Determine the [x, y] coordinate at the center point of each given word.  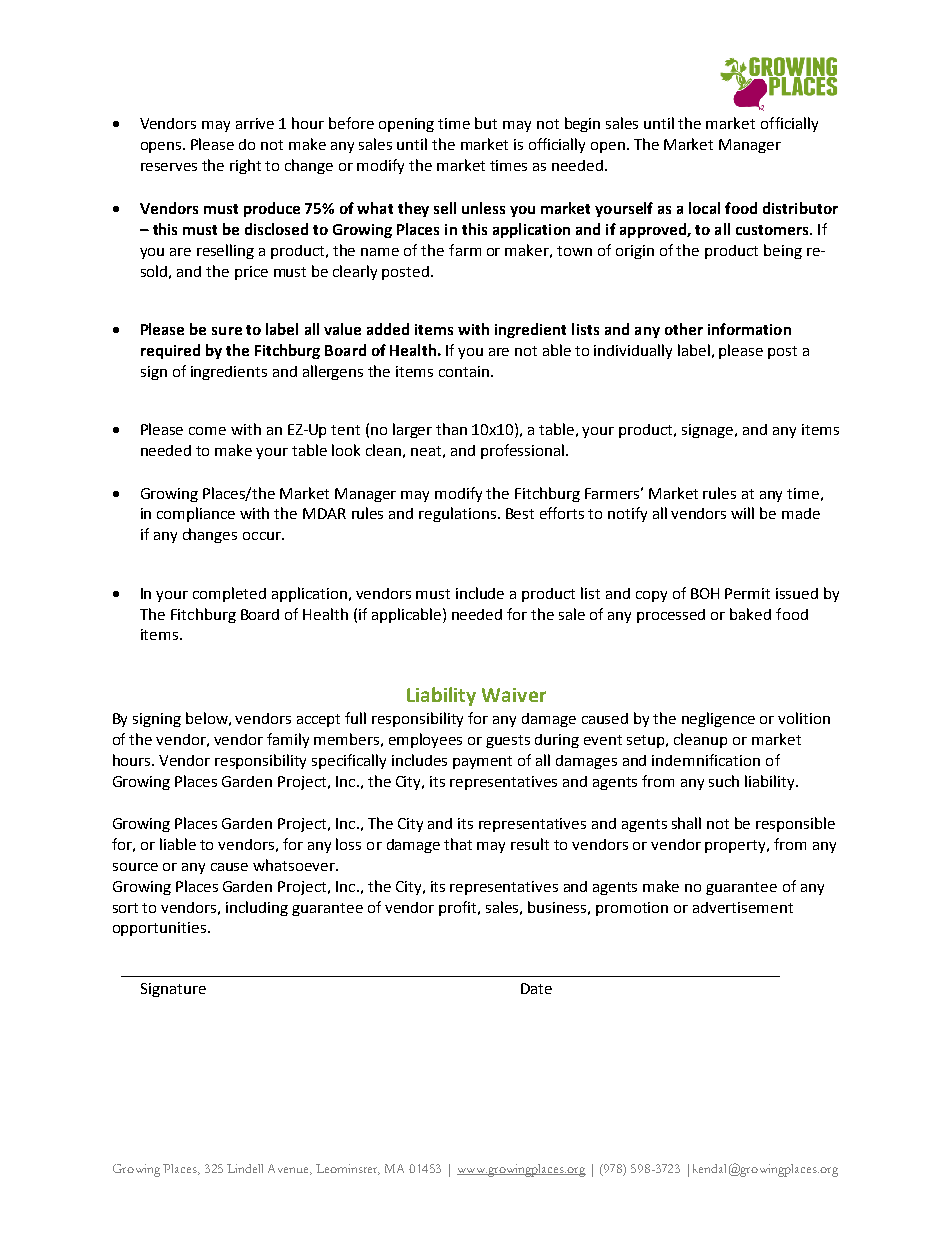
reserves [169, 167]
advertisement [743, 907]
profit [459, 908]
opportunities [159, 929]
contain [465, 371]
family [288, 740]
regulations [459, 514]
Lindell [245, 1168]
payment [482, 762]
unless [483, 208]
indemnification [706, 760]
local [704, 208]
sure [227, 331]
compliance [196, 514]
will [742, 513]
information [749, 329]
